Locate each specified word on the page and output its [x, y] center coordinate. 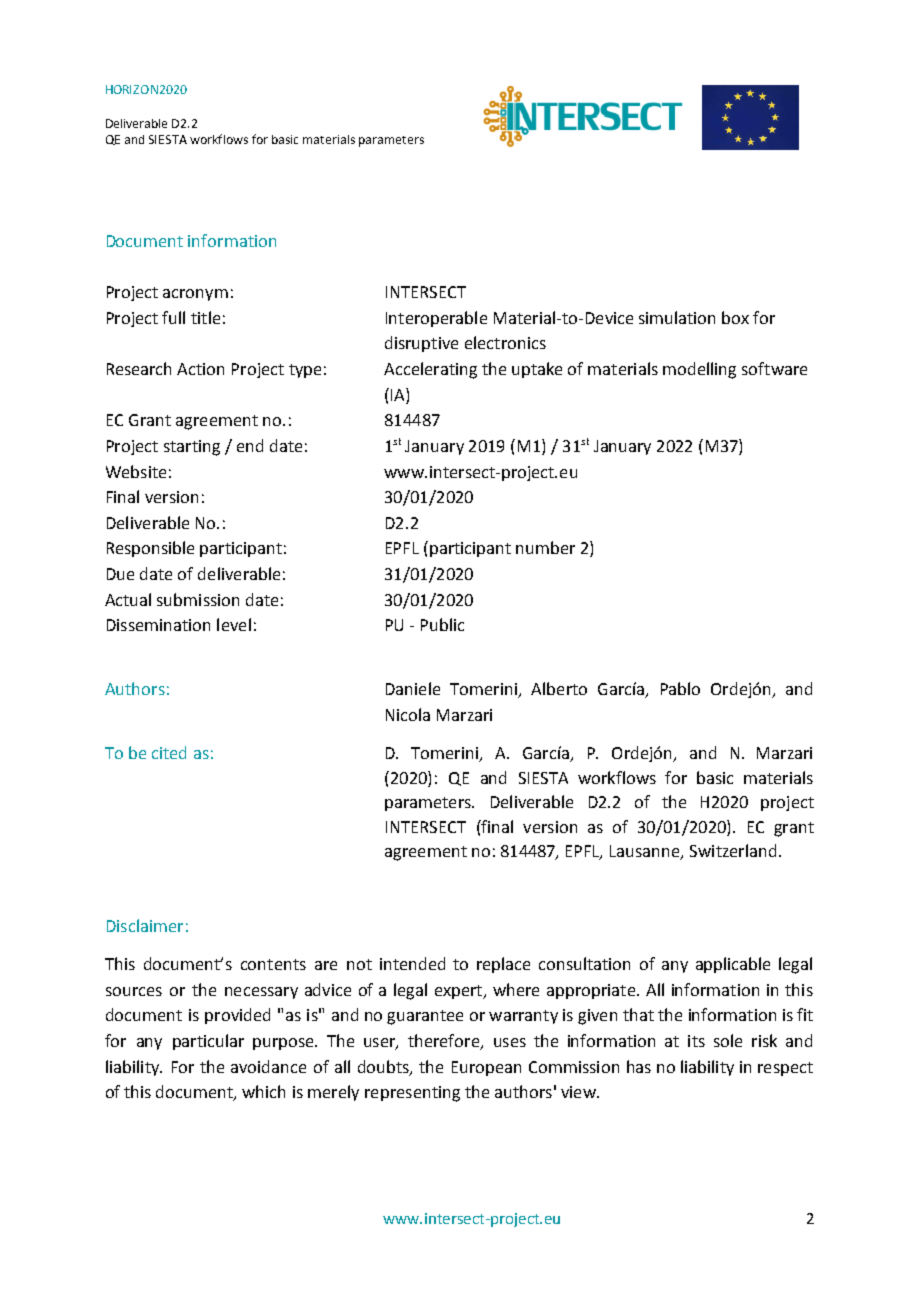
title [205, 317]
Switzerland [733, 850]
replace [503, 965]
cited [169, 752]
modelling [699, 370]
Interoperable [436, 319]
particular [208, 1042]
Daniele [413, 688]
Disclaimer [145, 925]
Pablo [680, 688]
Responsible [150, 549]
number [545, 547]
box [735, 317]
